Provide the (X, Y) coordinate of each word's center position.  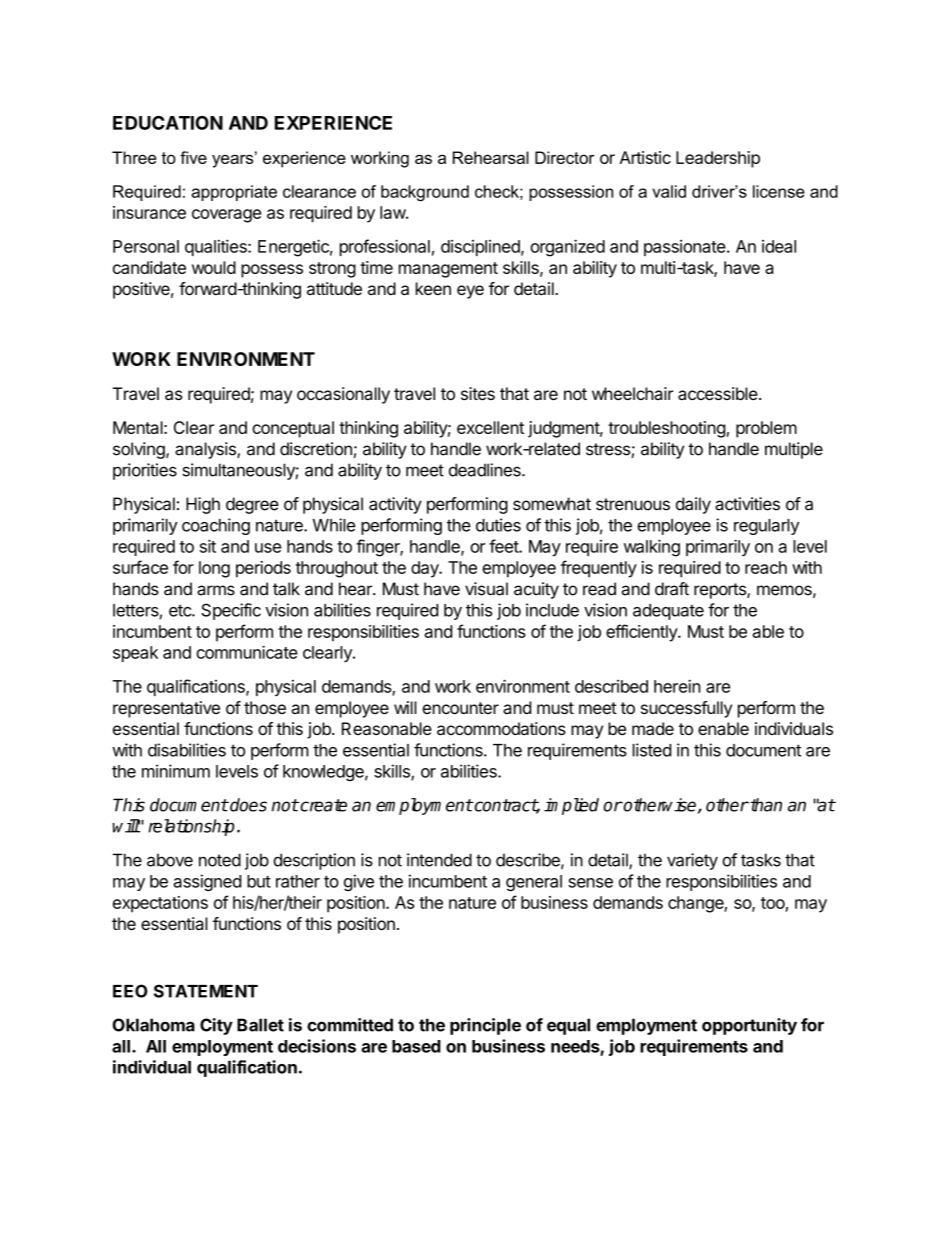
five (193, 157)
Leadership (718, 159)
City (216, 1026)
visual (486, 589)
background (425, 193)
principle (485, 1026)
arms (216, 590)
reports (721, 591)
